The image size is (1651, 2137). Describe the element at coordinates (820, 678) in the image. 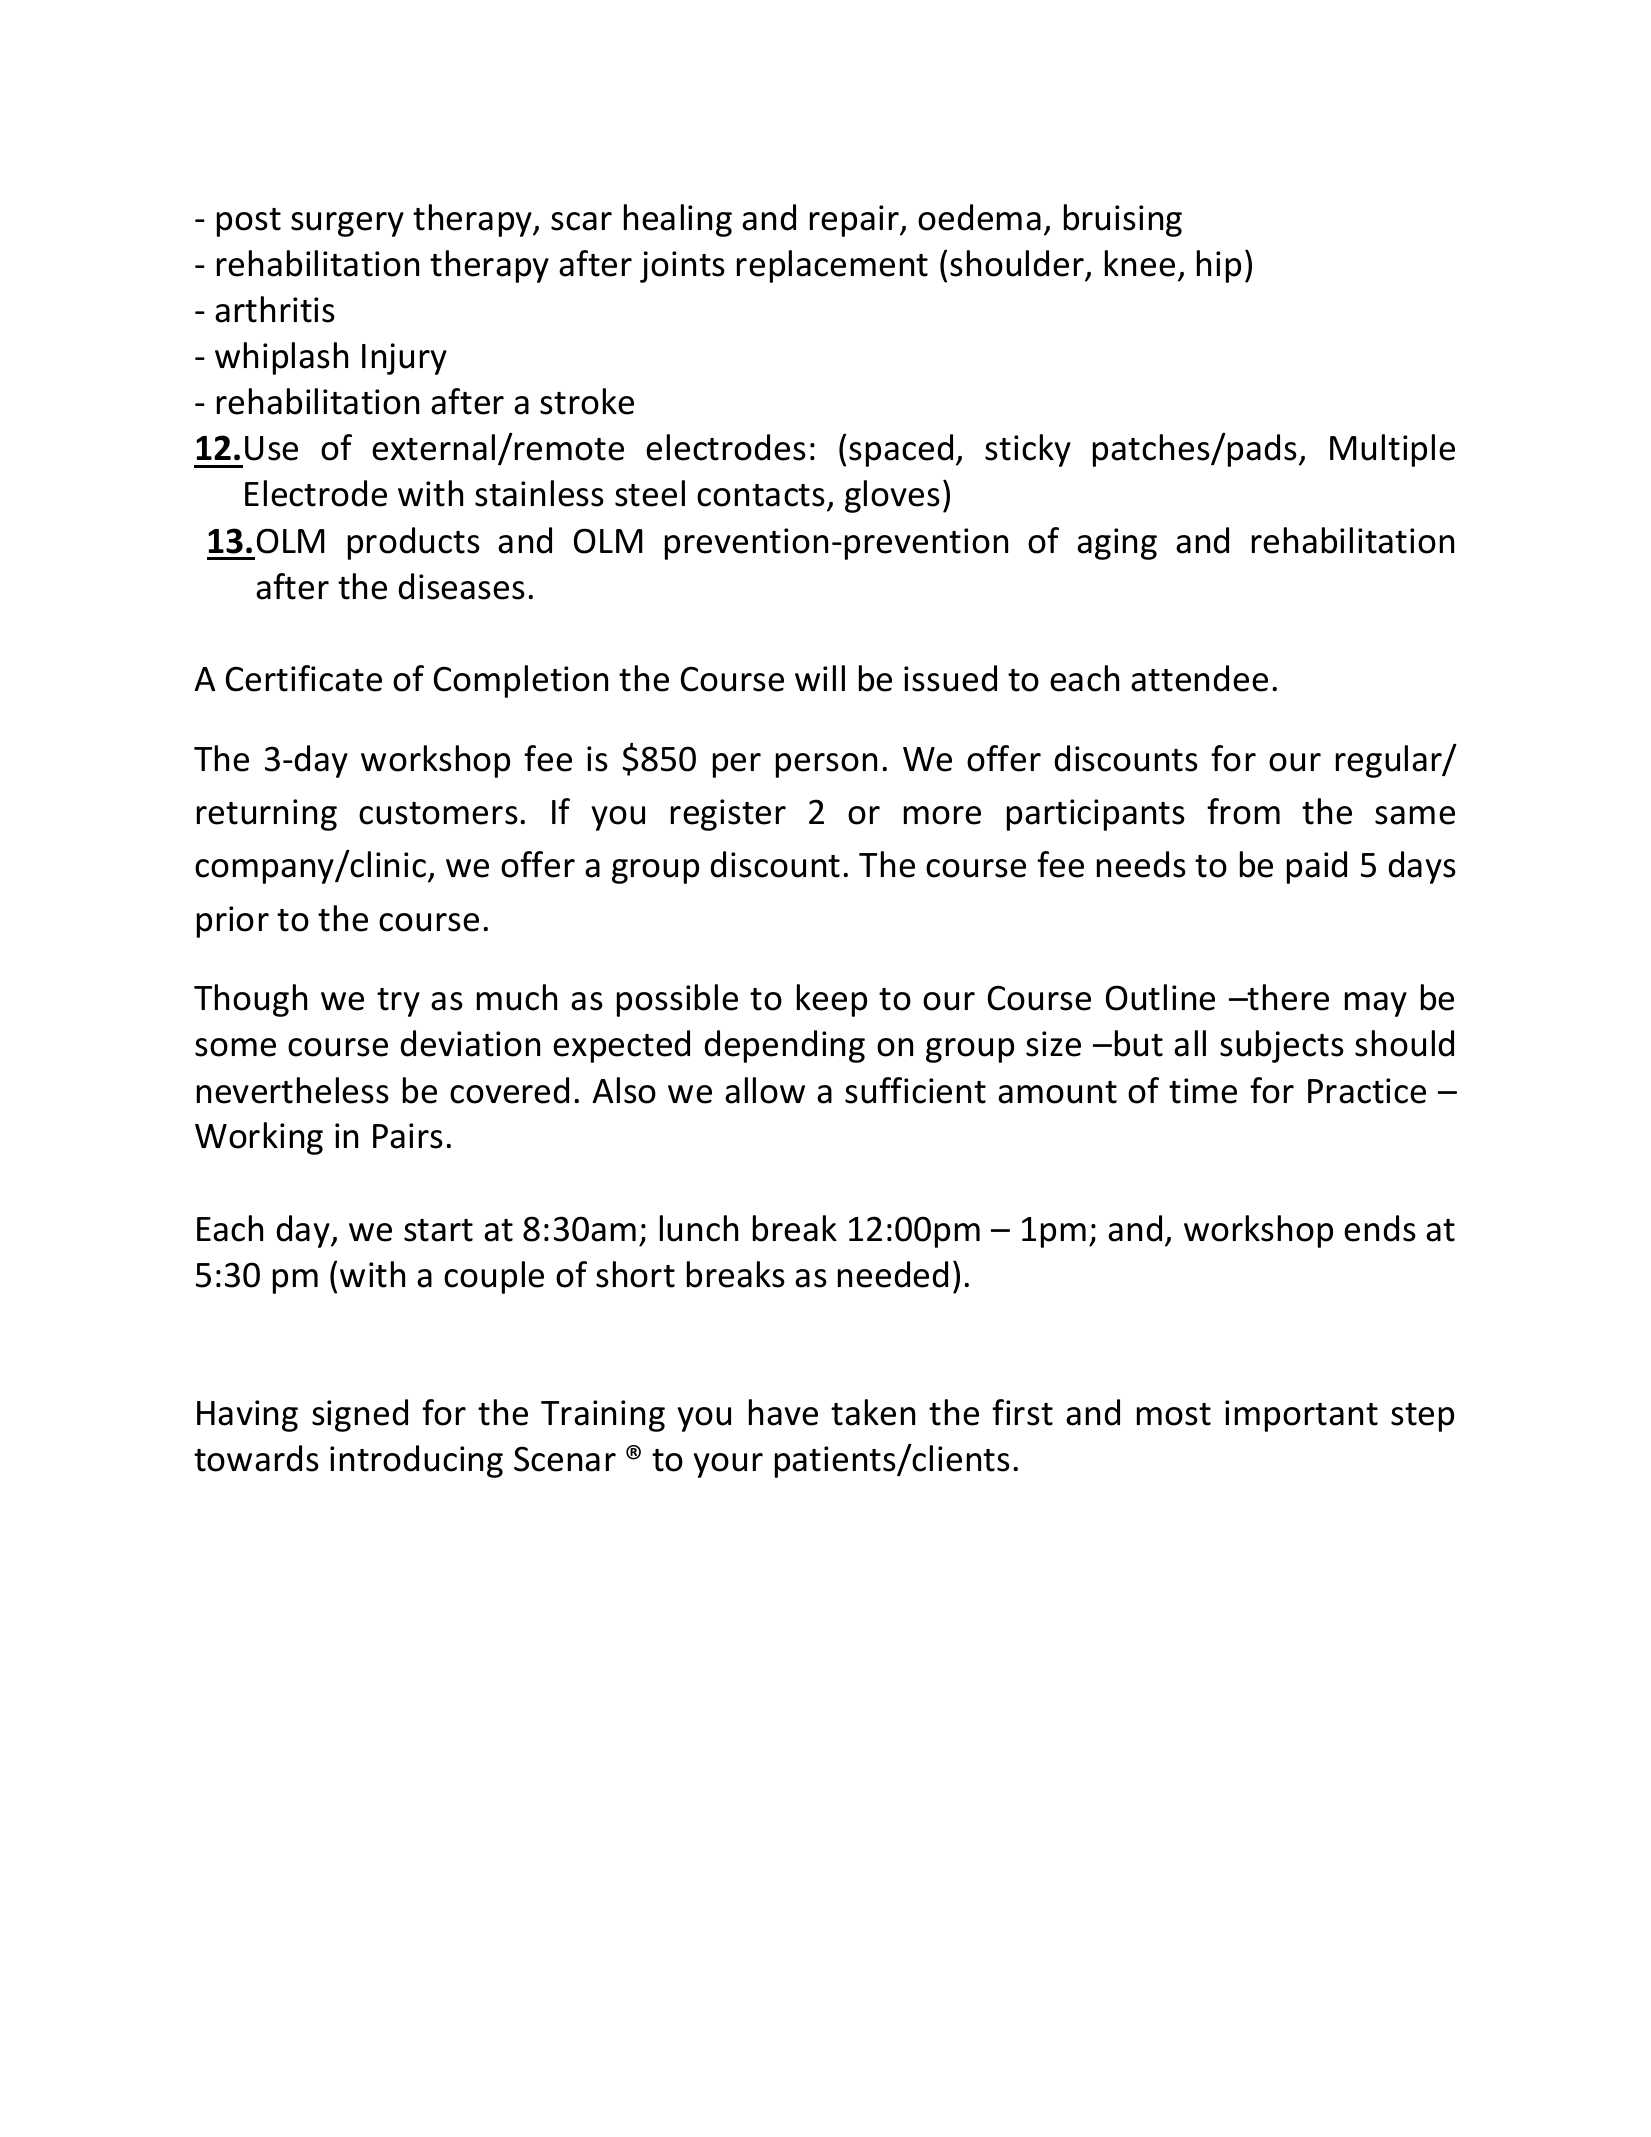

I see `will` at that location.
